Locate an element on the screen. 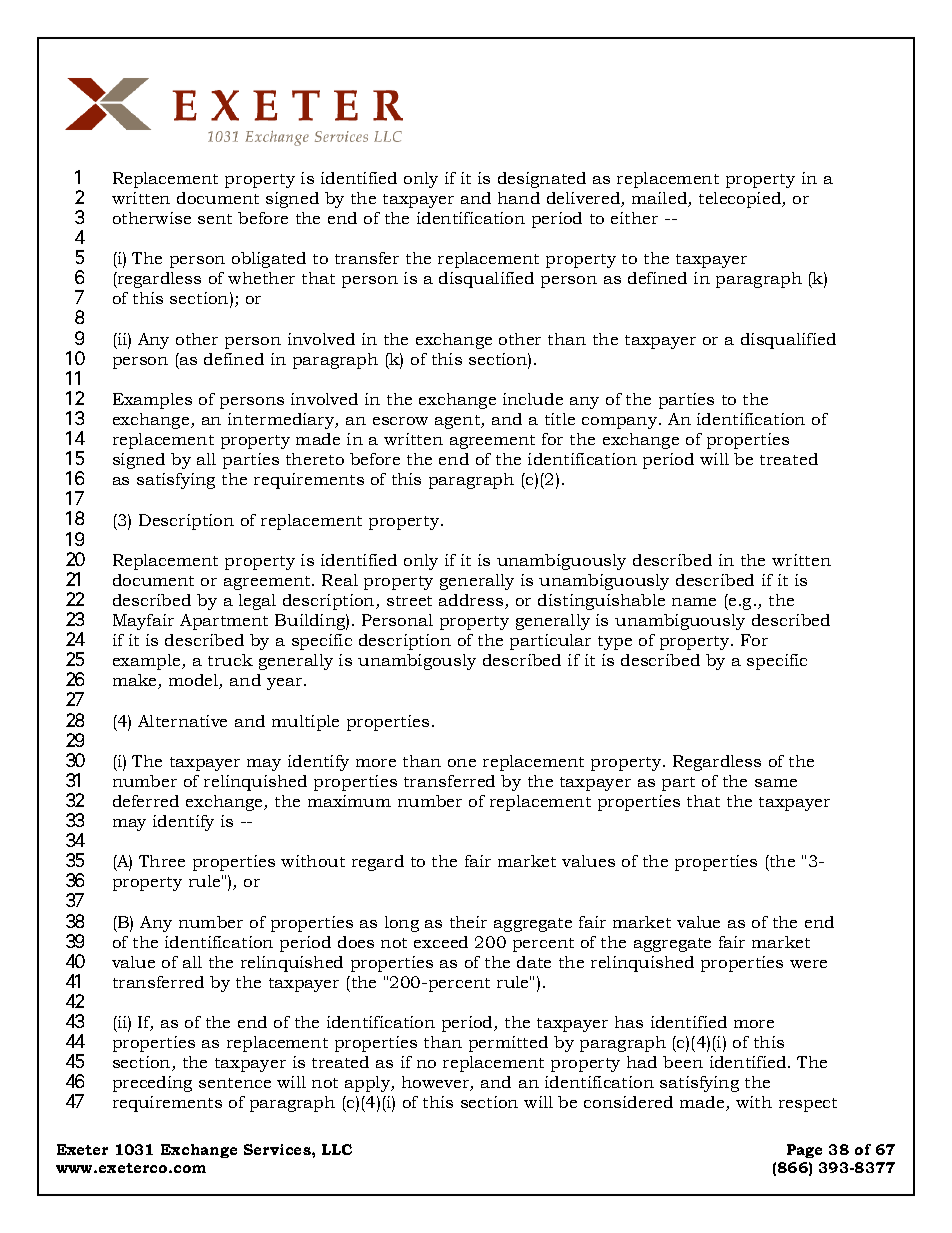 This screenshot has width=952, height=1233. agent is located at coordinates (459, 422).
